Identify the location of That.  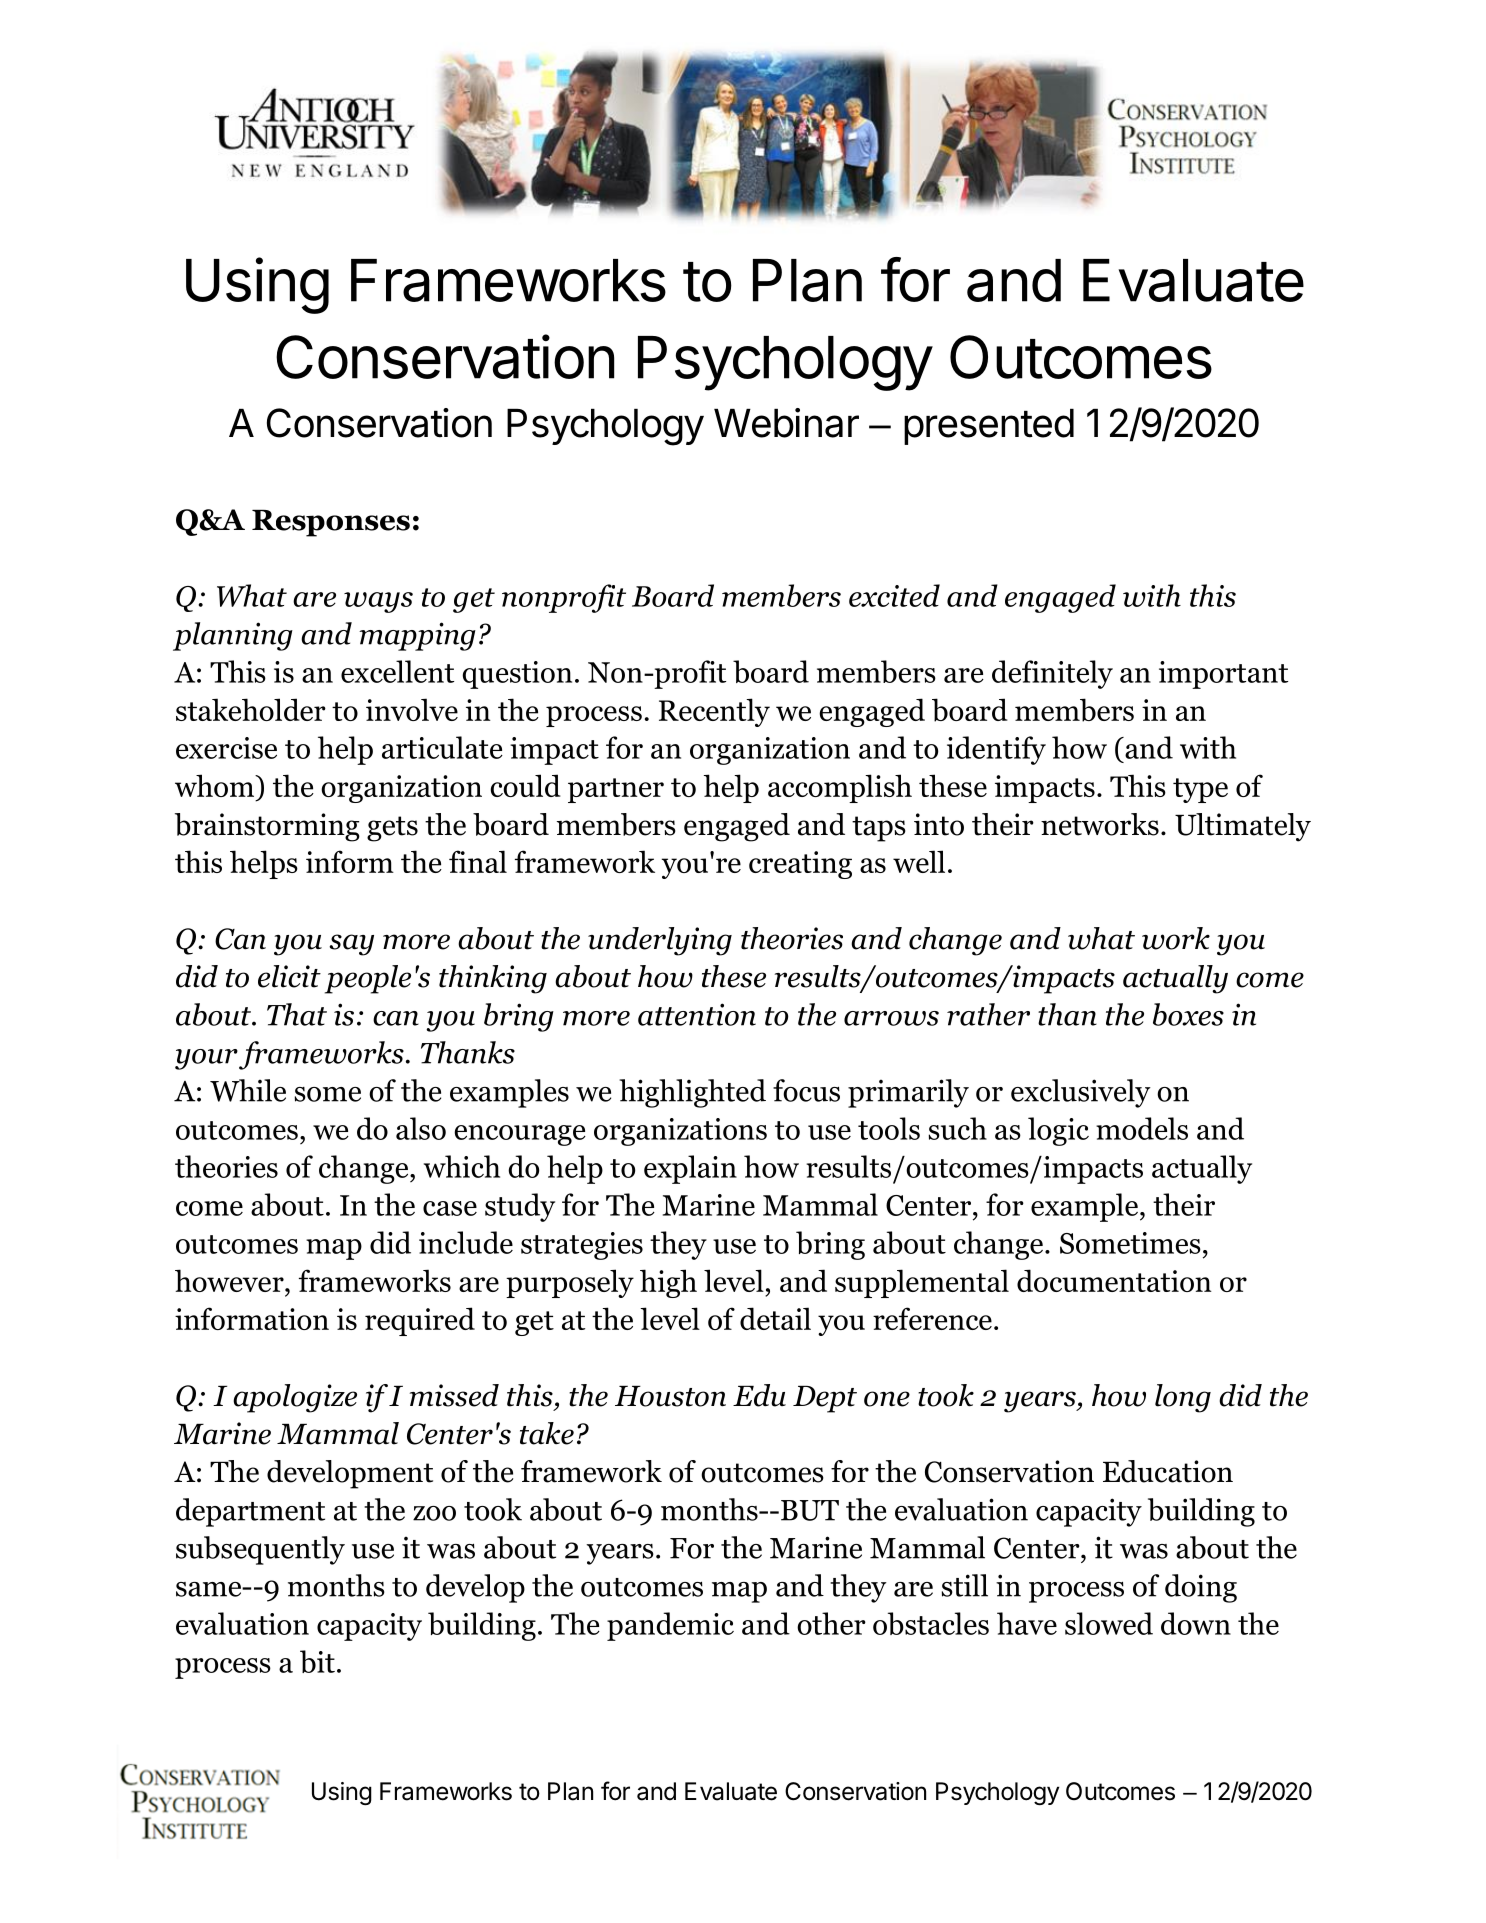
(297, 1014).
